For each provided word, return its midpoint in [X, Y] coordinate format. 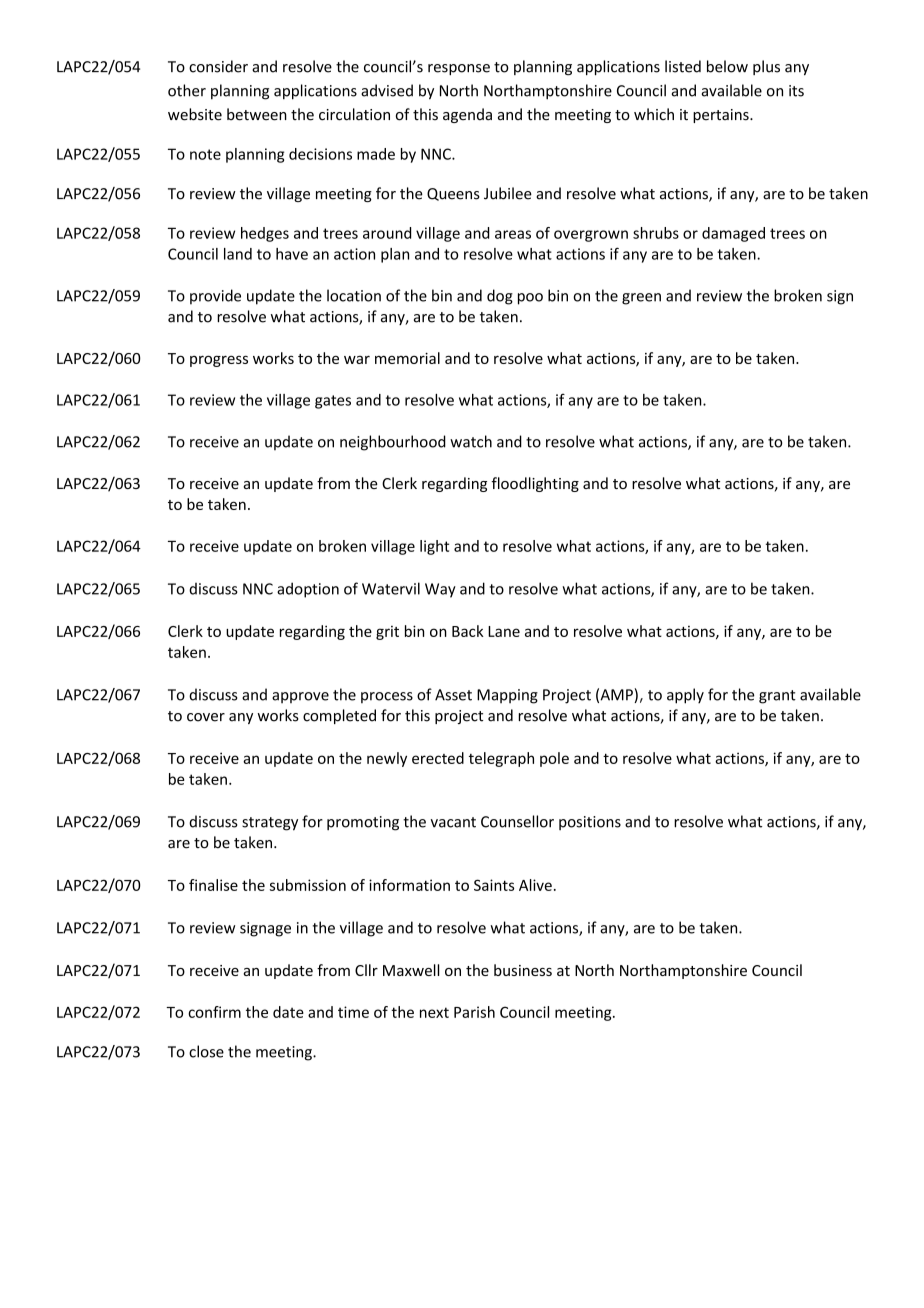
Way [440, 590]
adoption [308, 590]
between [257, 114]
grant [777, 697]
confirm [214, 1012]
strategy [270, 824]
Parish [474, 1012]
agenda [467, 115]
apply [685, 696]
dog [500, 297]
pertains [722, 116]
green [641, 299]
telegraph [501, 759]
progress [219, 361]
